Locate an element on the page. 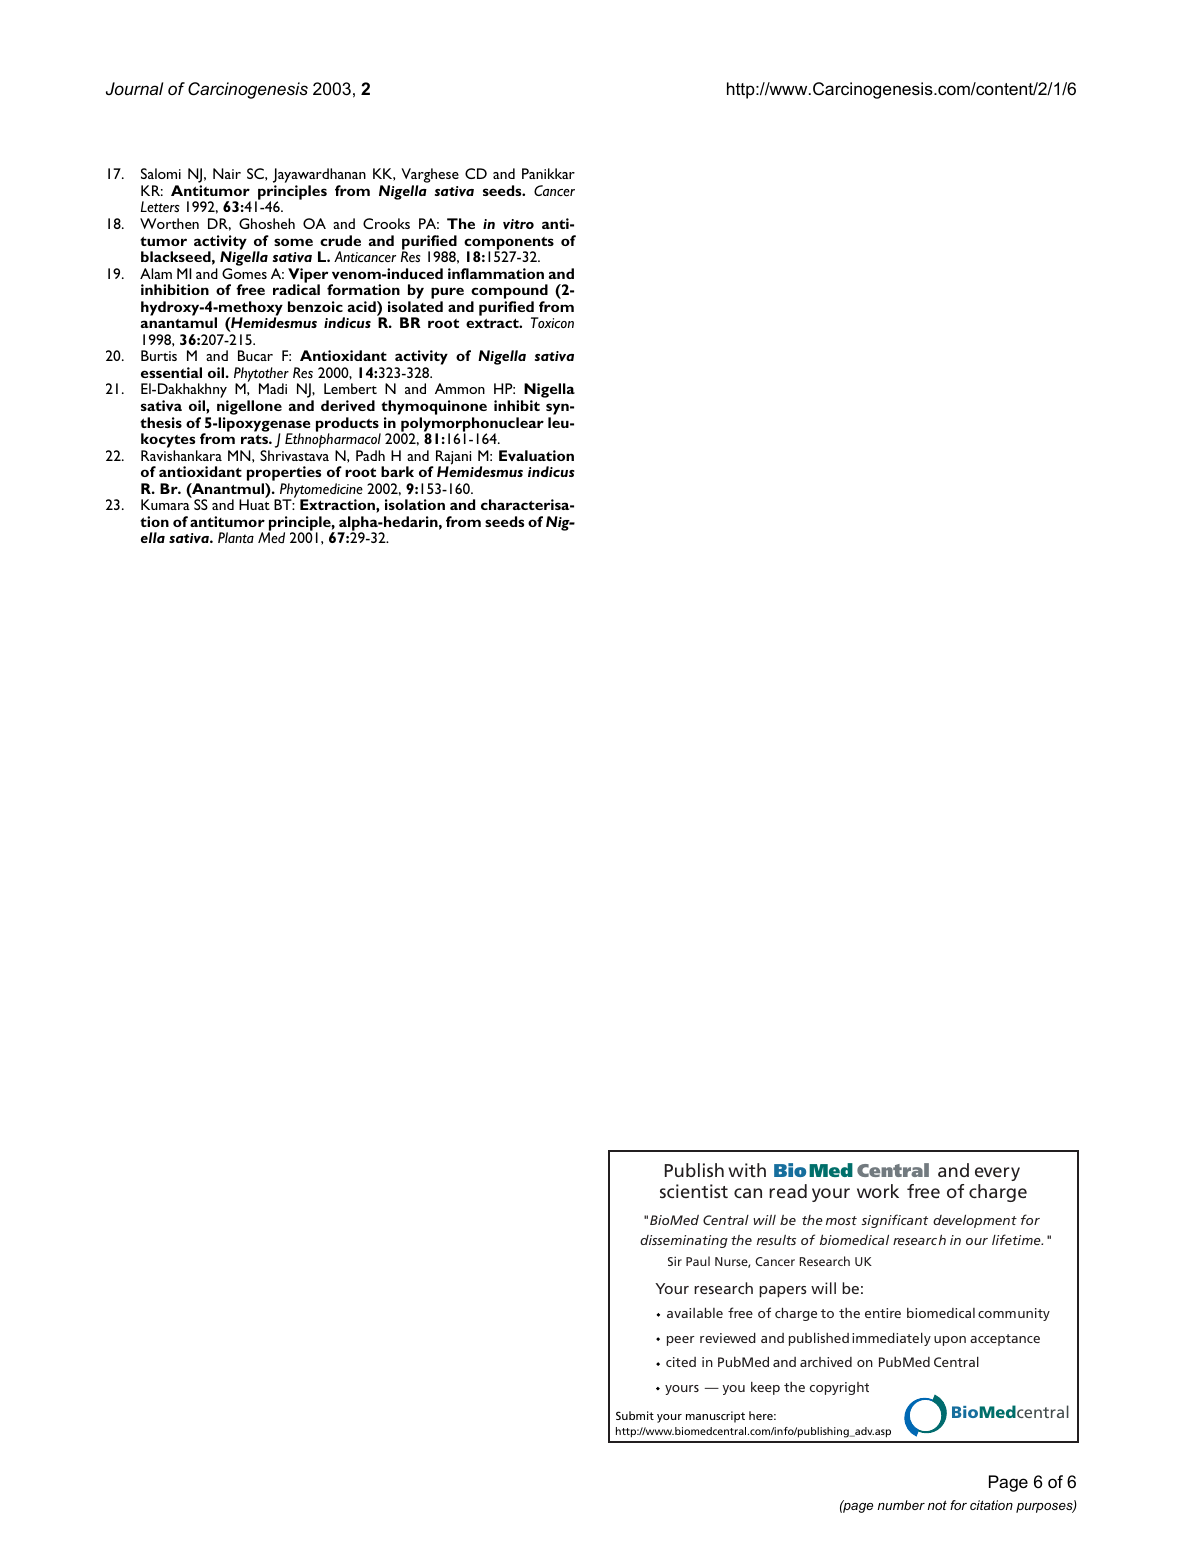 This image has width=1188, height=1542. Panikkar is located at coordinates (548, 173).
